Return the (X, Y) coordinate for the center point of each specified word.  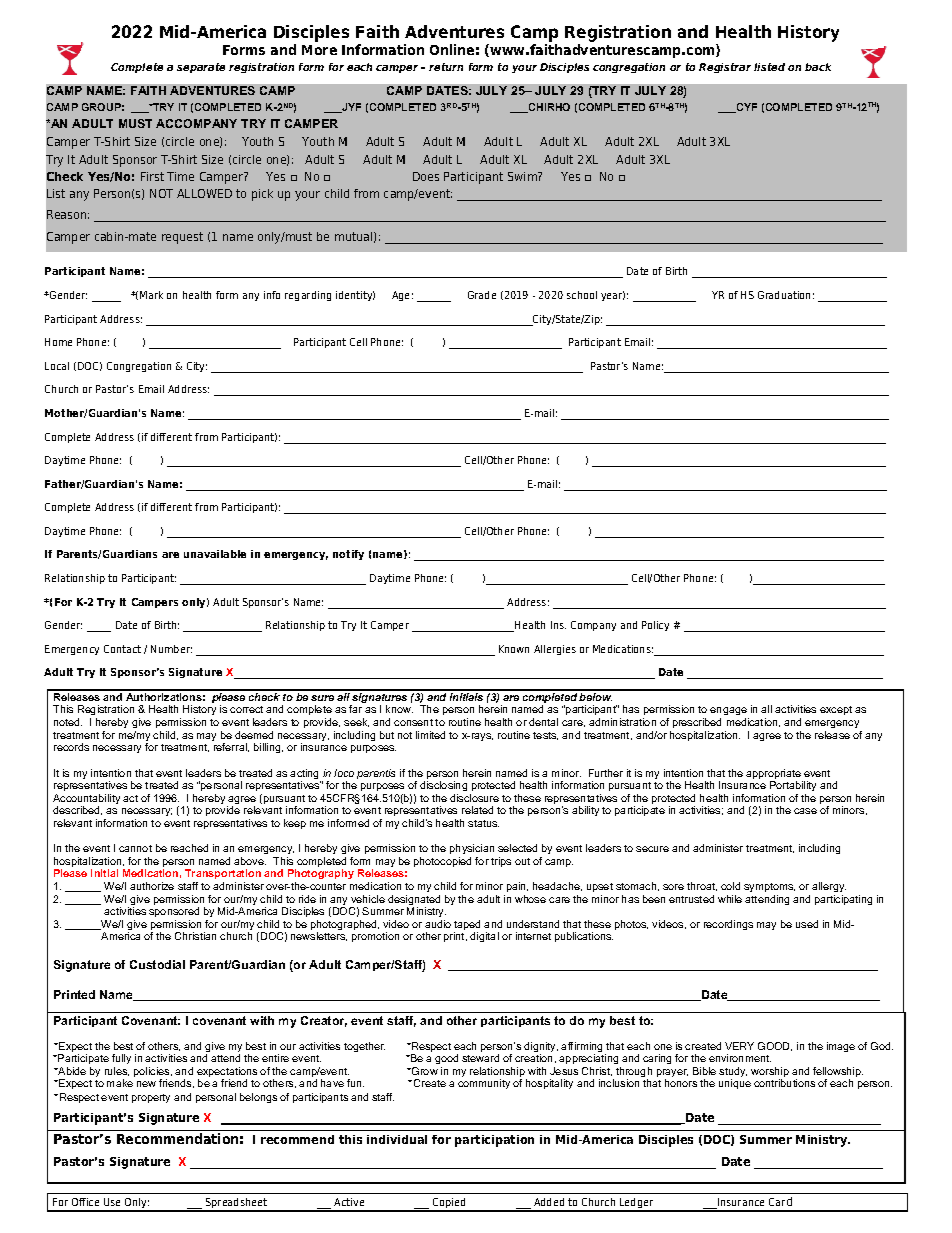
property (151, 1098)
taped (467, 926)
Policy (655, 626)
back (818, 67)
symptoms (769, 887)
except (836, 710)
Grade (482, 295)
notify (348, 555)
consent (413, 722)
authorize (152, 886)
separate (201, 68)
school (582, 295)
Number (171, 649)
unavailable (215, 554)
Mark (151, 295)
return (446, 67)
